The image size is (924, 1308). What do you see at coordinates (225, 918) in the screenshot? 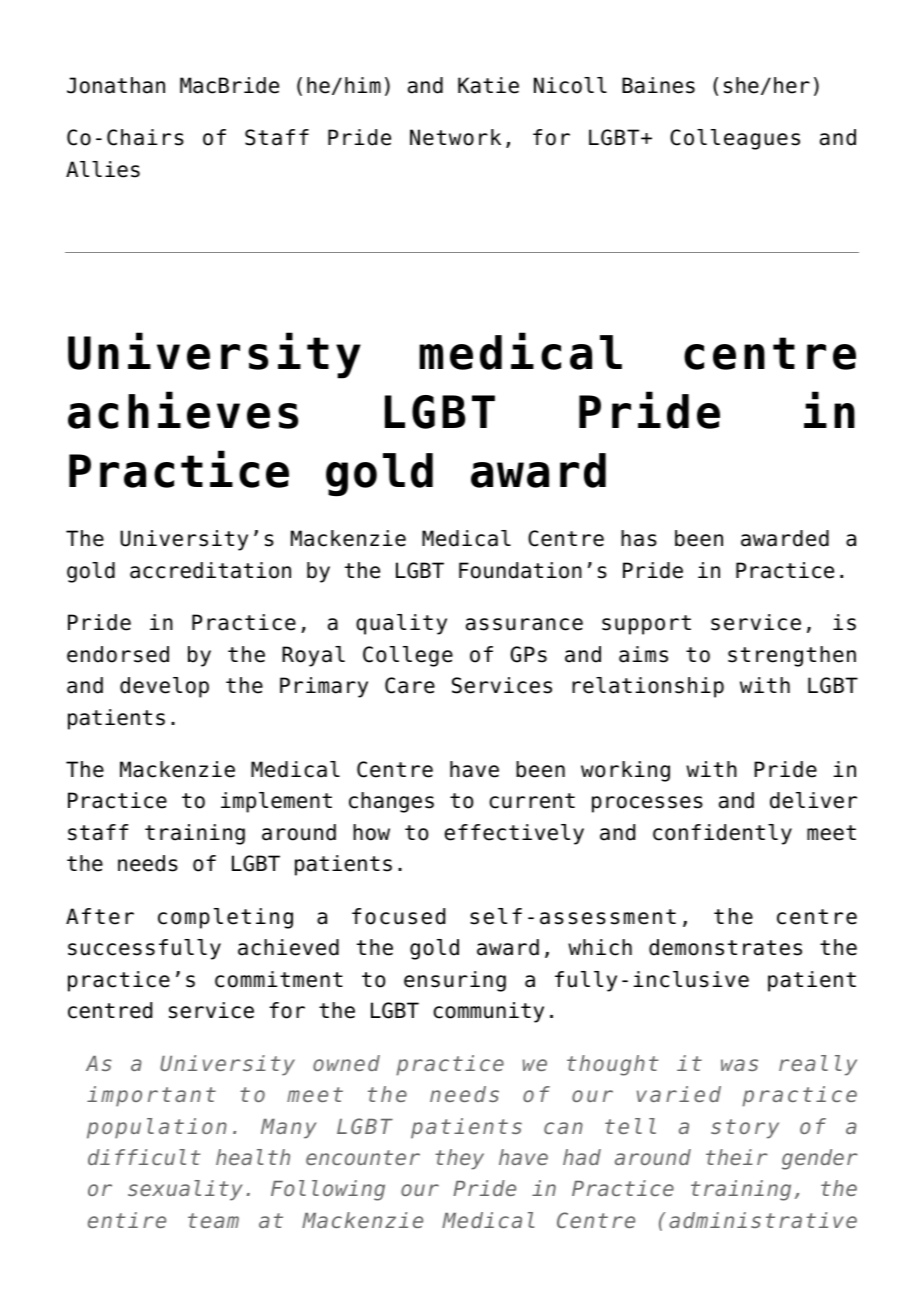
I see `completing` at bounding box center [225, 918].
